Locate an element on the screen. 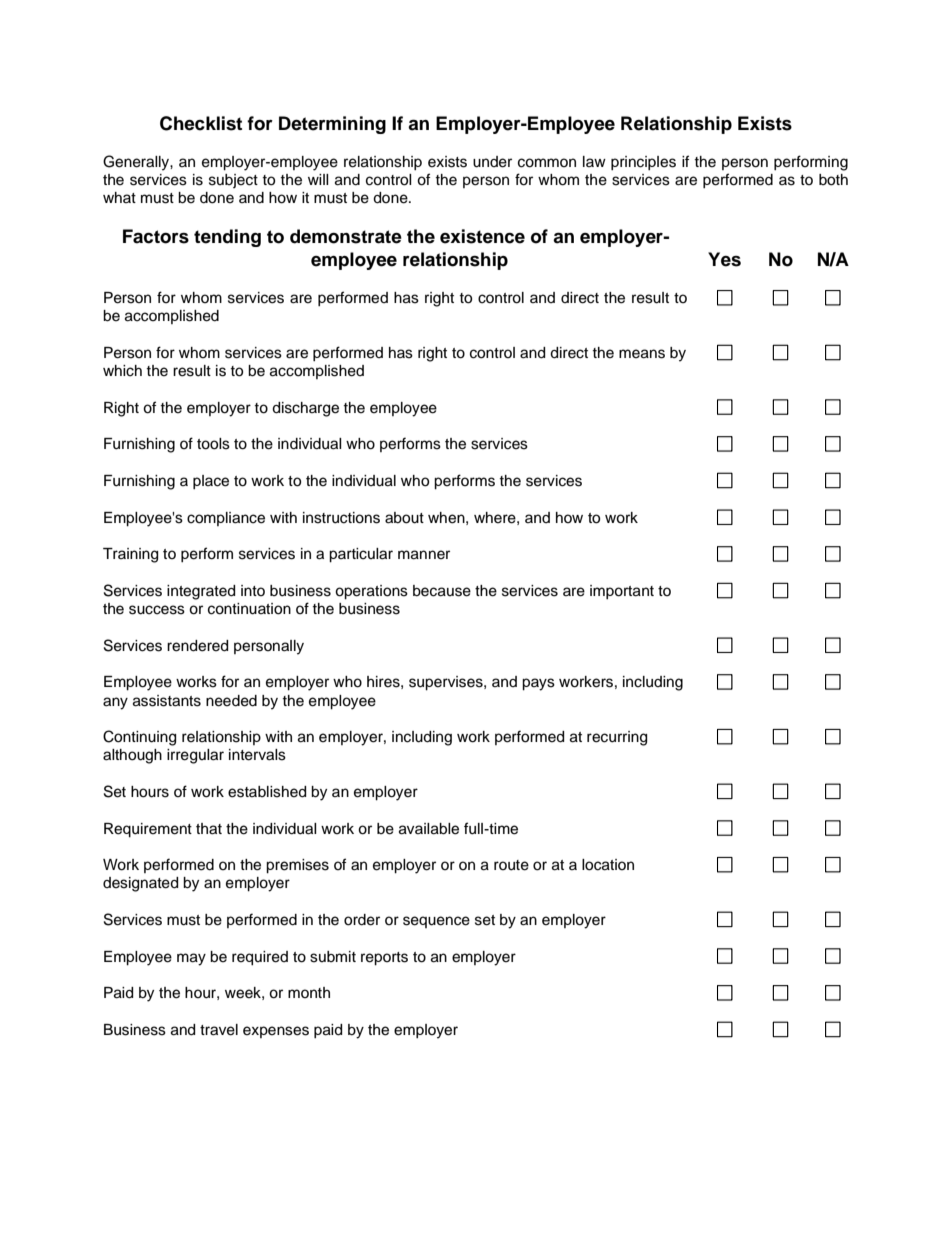 Image resolution: width=952 pixels, height=1233 pixels. travel is located at coordinates (219, 1030).
